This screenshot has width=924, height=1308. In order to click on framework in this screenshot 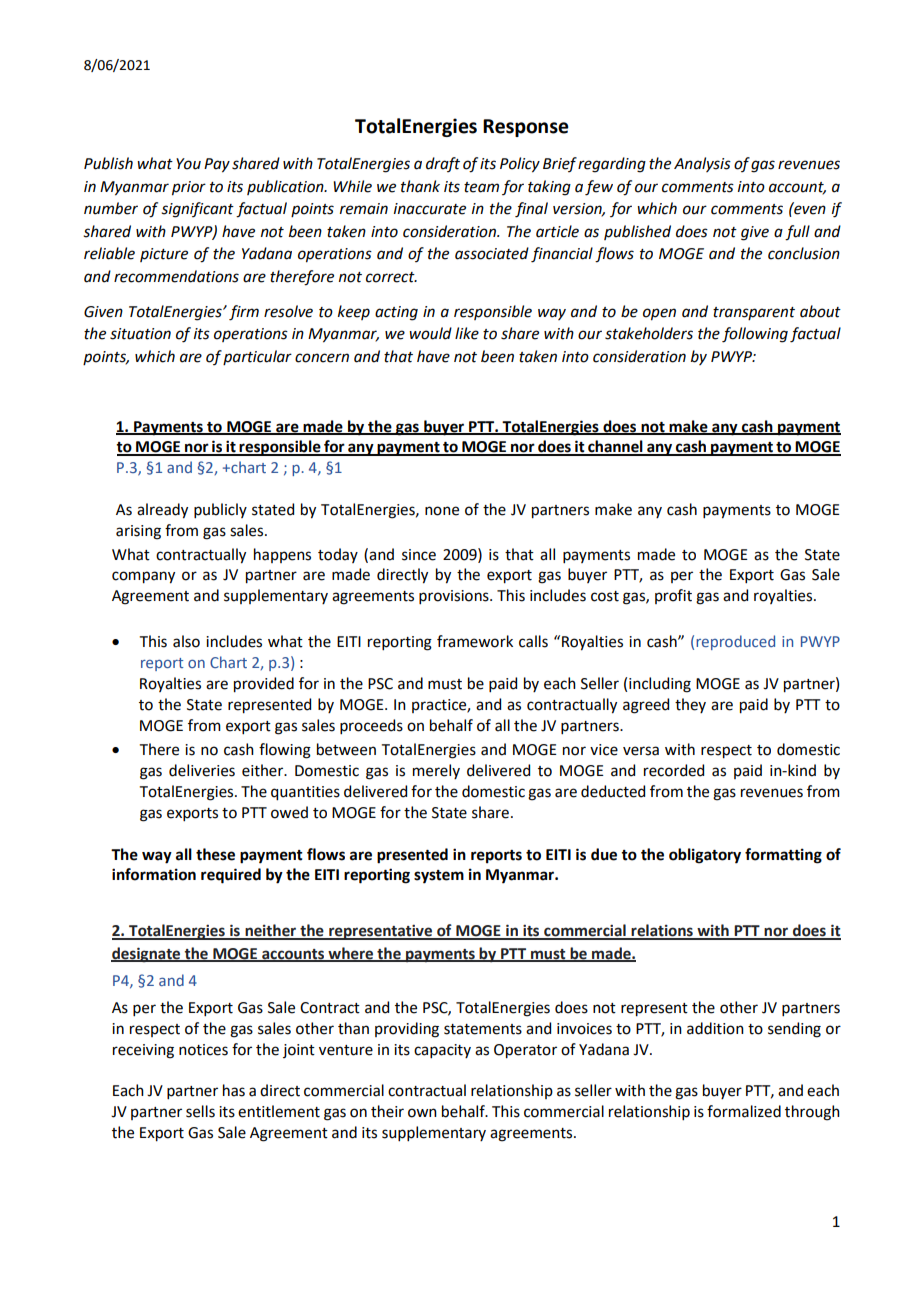, I will do `click(475, 641)`.
